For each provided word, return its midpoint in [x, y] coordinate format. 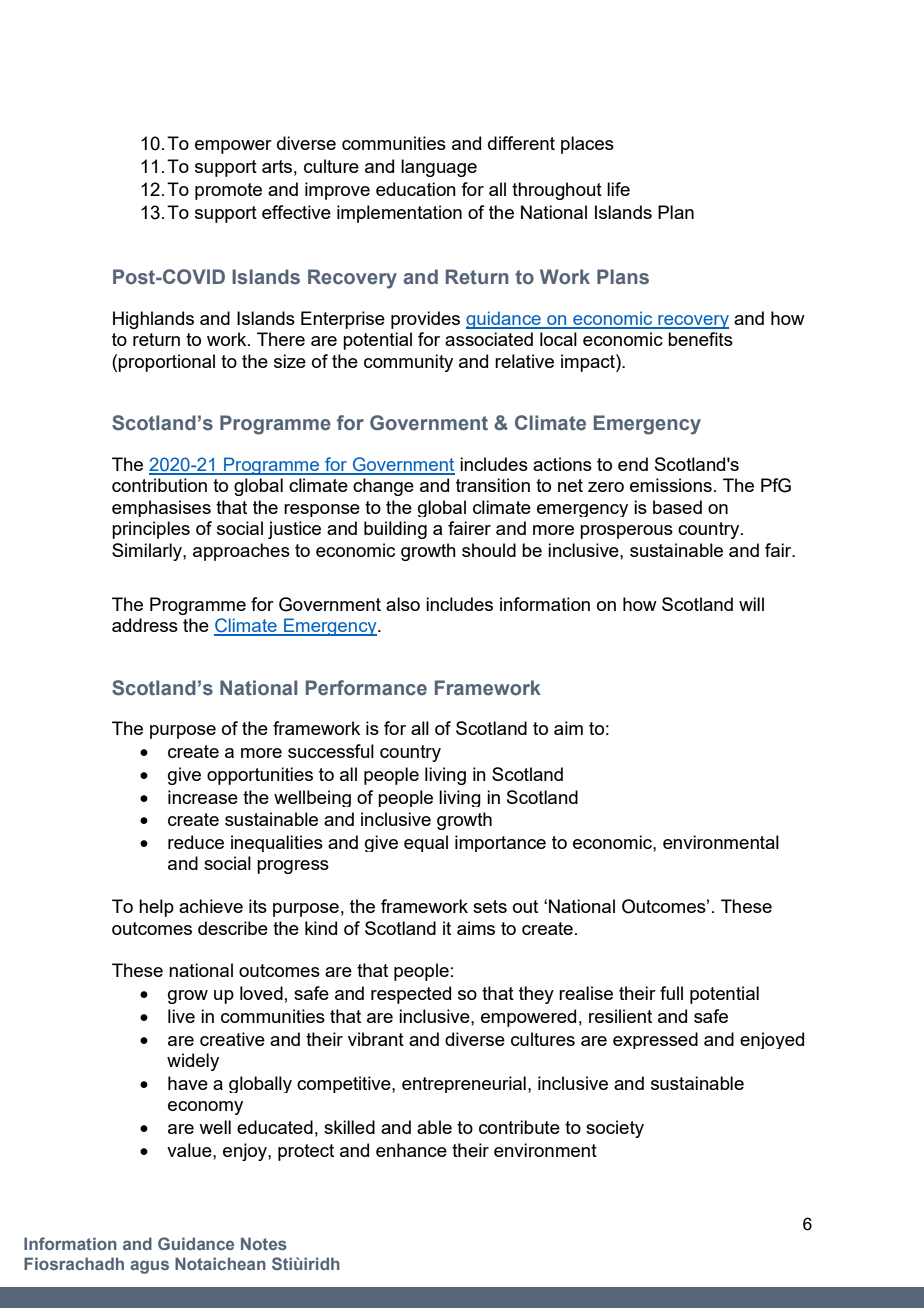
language [439, 168]
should [489, 550]
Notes [264, 1243]
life [618, 189]
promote [228, 191]
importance [500, 843]
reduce [196, 842]
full [671, 993]
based [677, 507]
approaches [241, 552]
